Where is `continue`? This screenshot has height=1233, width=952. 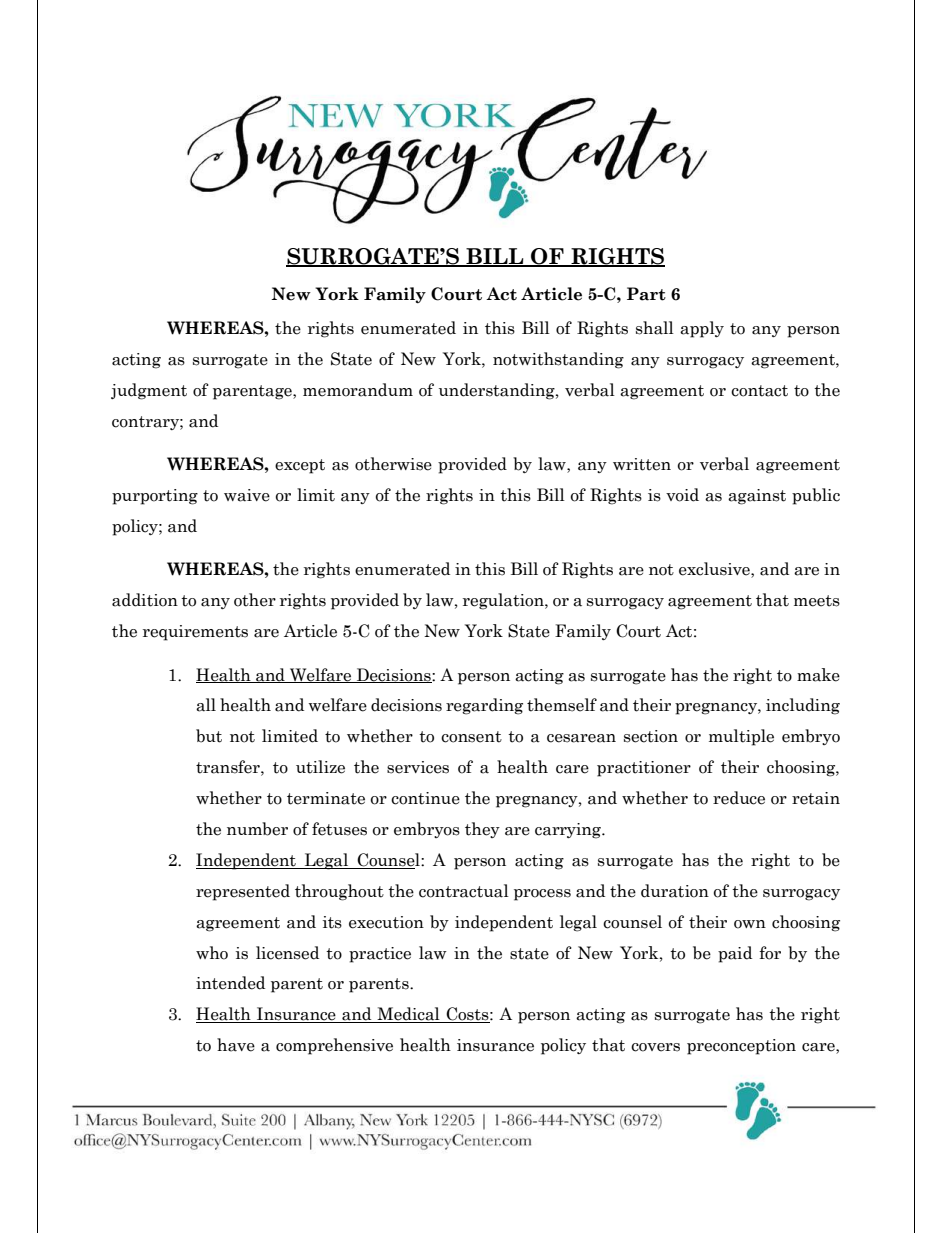
continue is located at coordinates (425, 798).
